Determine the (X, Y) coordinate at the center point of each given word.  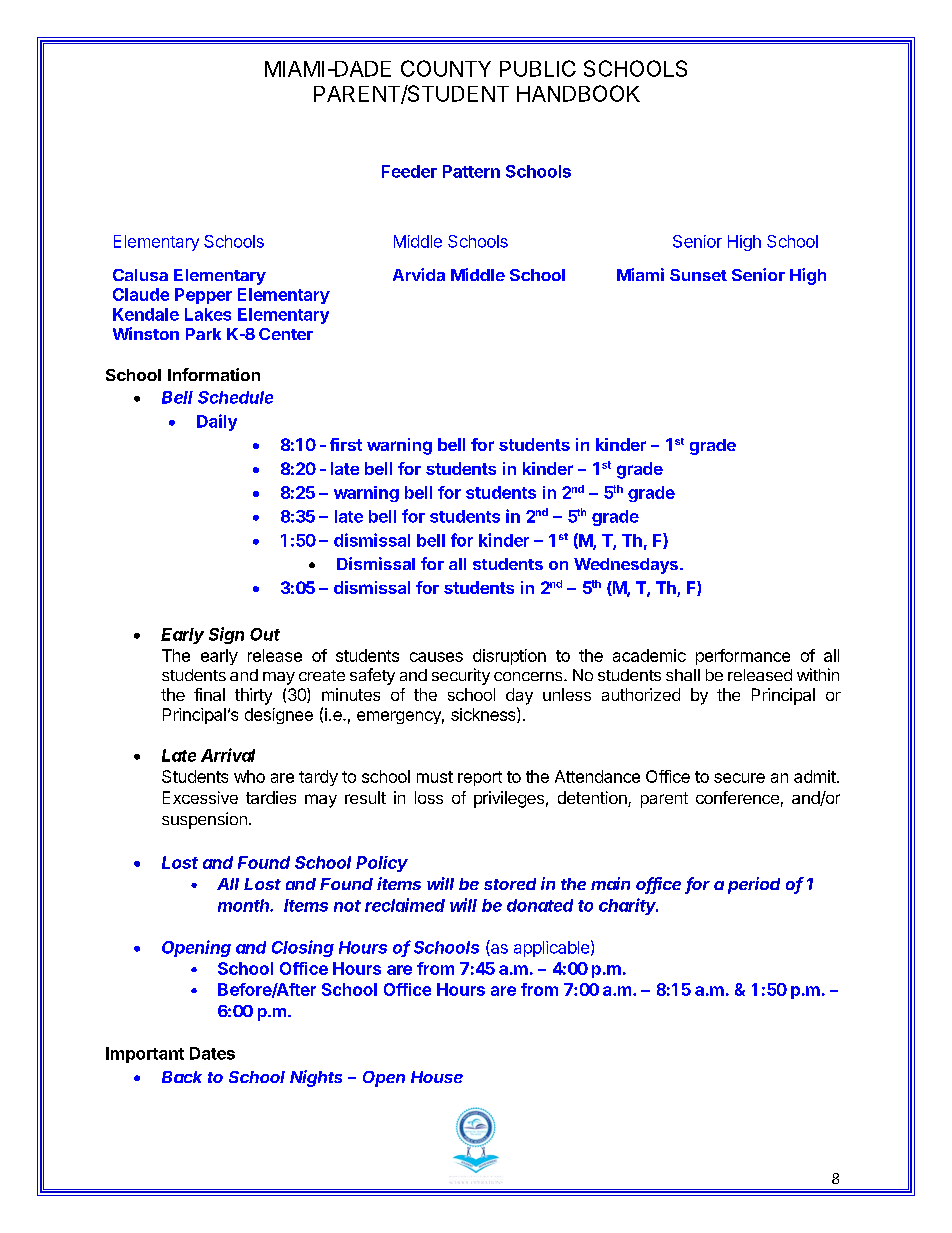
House (437, 1077)
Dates (212, 1053)
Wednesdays (626, 566)
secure (739, 778)
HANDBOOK (578, 93)
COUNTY (446, 68)
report (480, 778)
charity (628, 906)
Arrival (228, 755)
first (346, 444)
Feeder (409, 171)
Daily (217, 422)
